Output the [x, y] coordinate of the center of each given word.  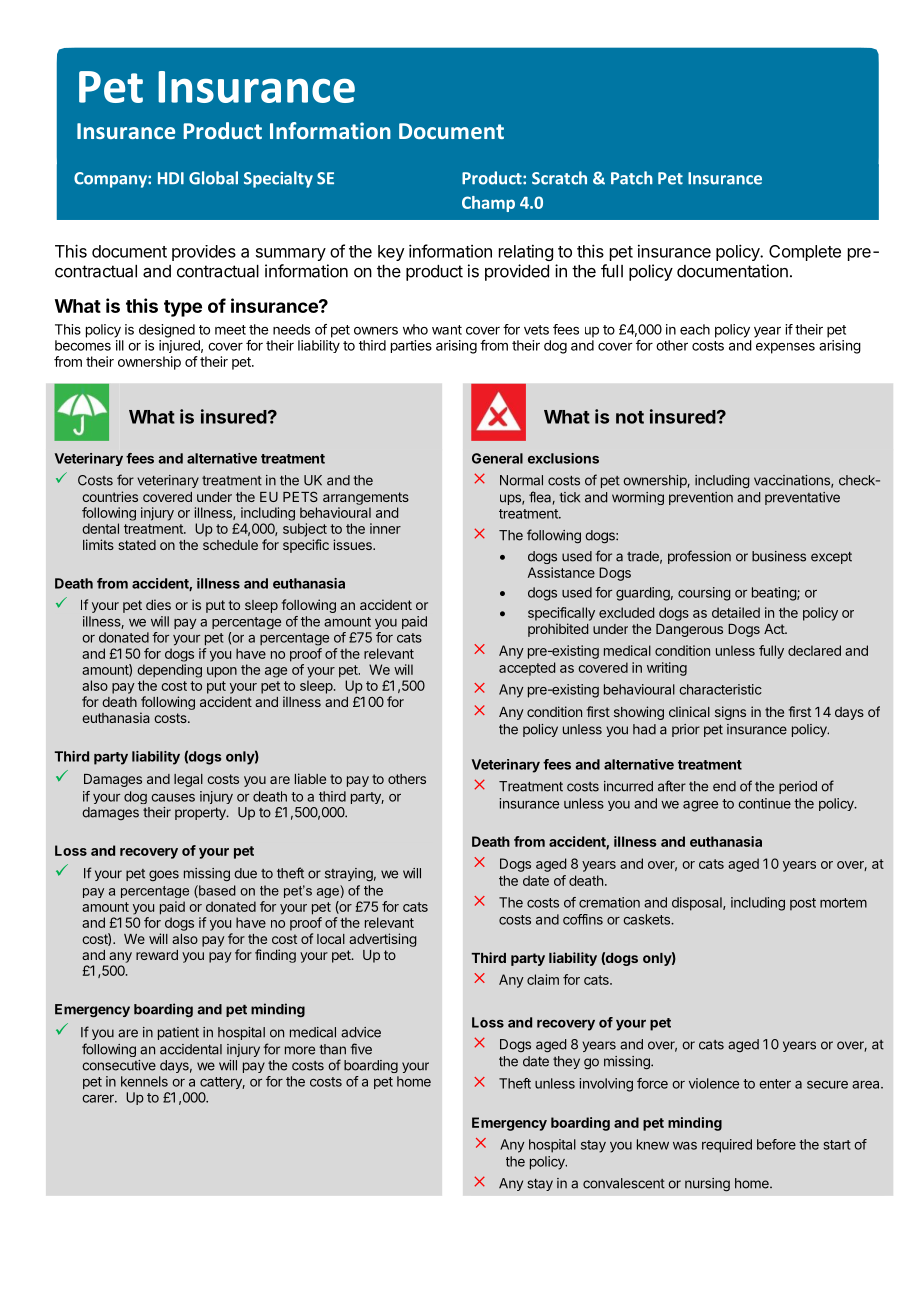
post [803, 904]
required [727, 1146]
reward [157, 955]
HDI [171, 178]
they [566, 1062]
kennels [144, 1081]
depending [169, 671]
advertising [383, 940]
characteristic [720, 689]
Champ [488, 204]
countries [110, 496]
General [497, 458]
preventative [802, 498]
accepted [527, 669]
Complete [805, 253]
